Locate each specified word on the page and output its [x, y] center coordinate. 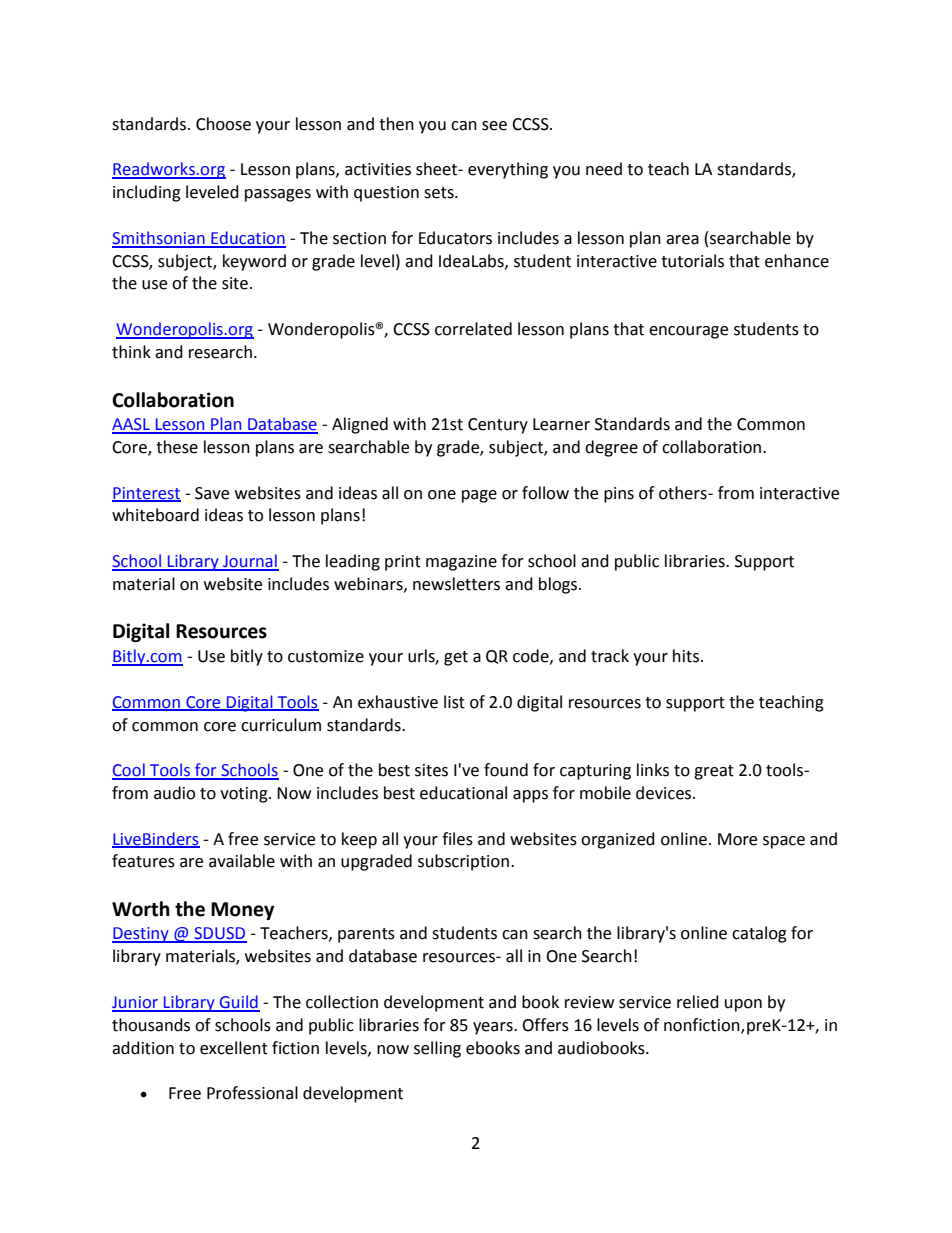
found [506, 770]
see [494, 126]
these [177, 447]
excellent [234, 1048]
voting [245, 795]
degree [611, 448]
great [714, 772]
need [604, 169]
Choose [223, 124]
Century [498, 426]
